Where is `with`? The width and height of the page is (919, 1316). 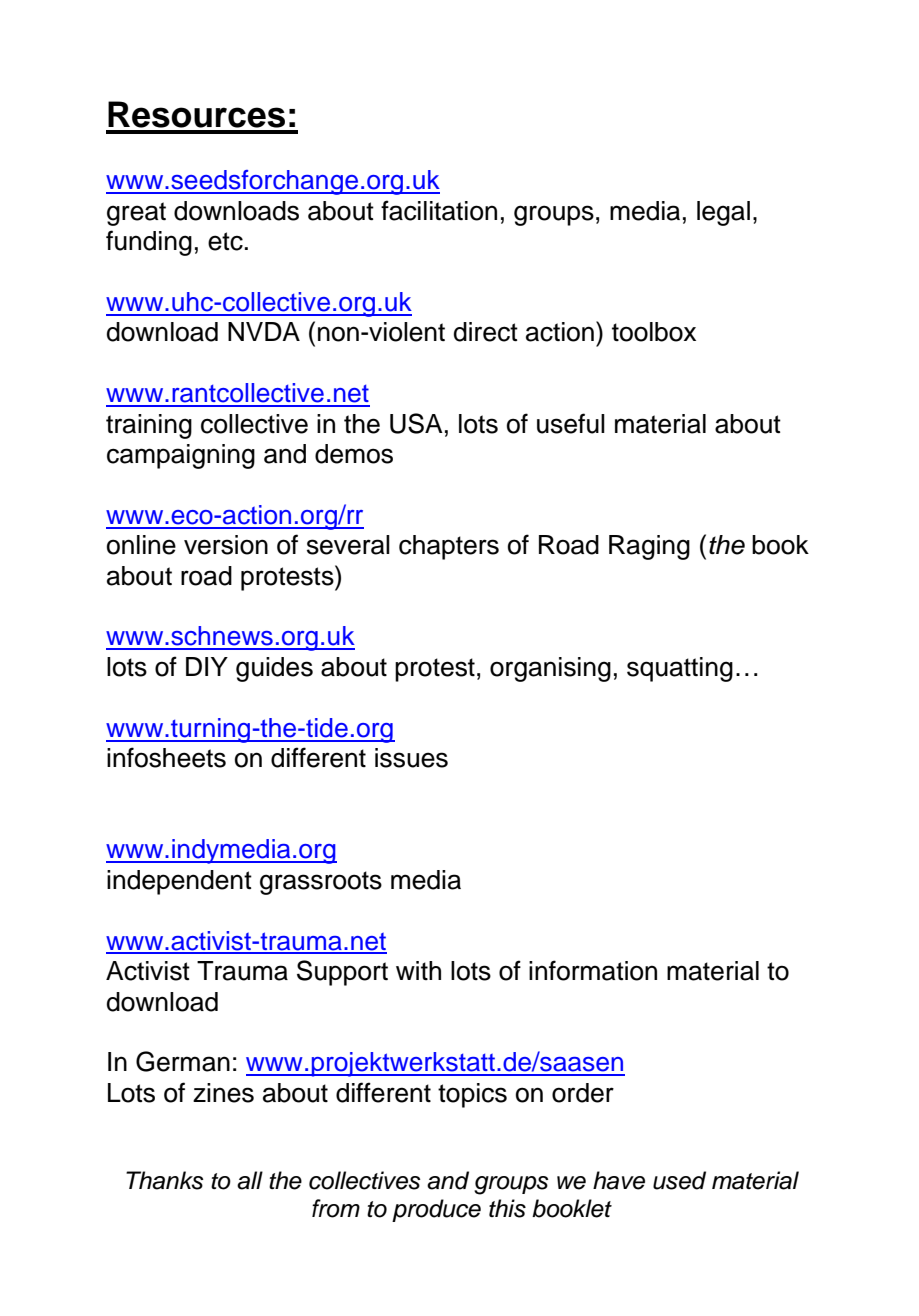 with is located at coordinates (418, 970).
